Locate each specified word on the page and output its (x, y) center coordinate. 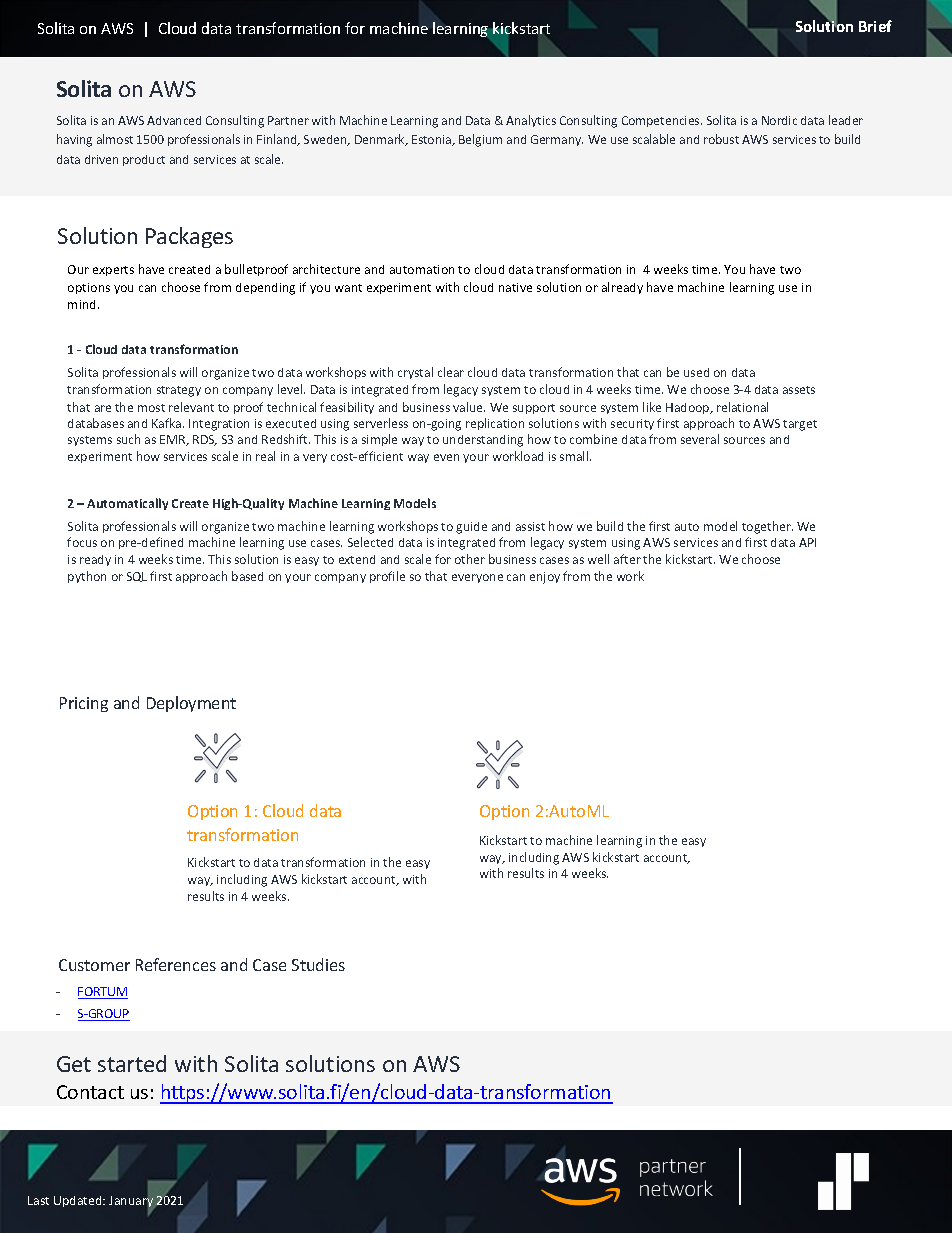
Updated (79, 1201)
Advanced (174, 120)
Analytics (531, 121)
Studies (318, 964)
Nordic (779, 120)
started (132, 1063)
